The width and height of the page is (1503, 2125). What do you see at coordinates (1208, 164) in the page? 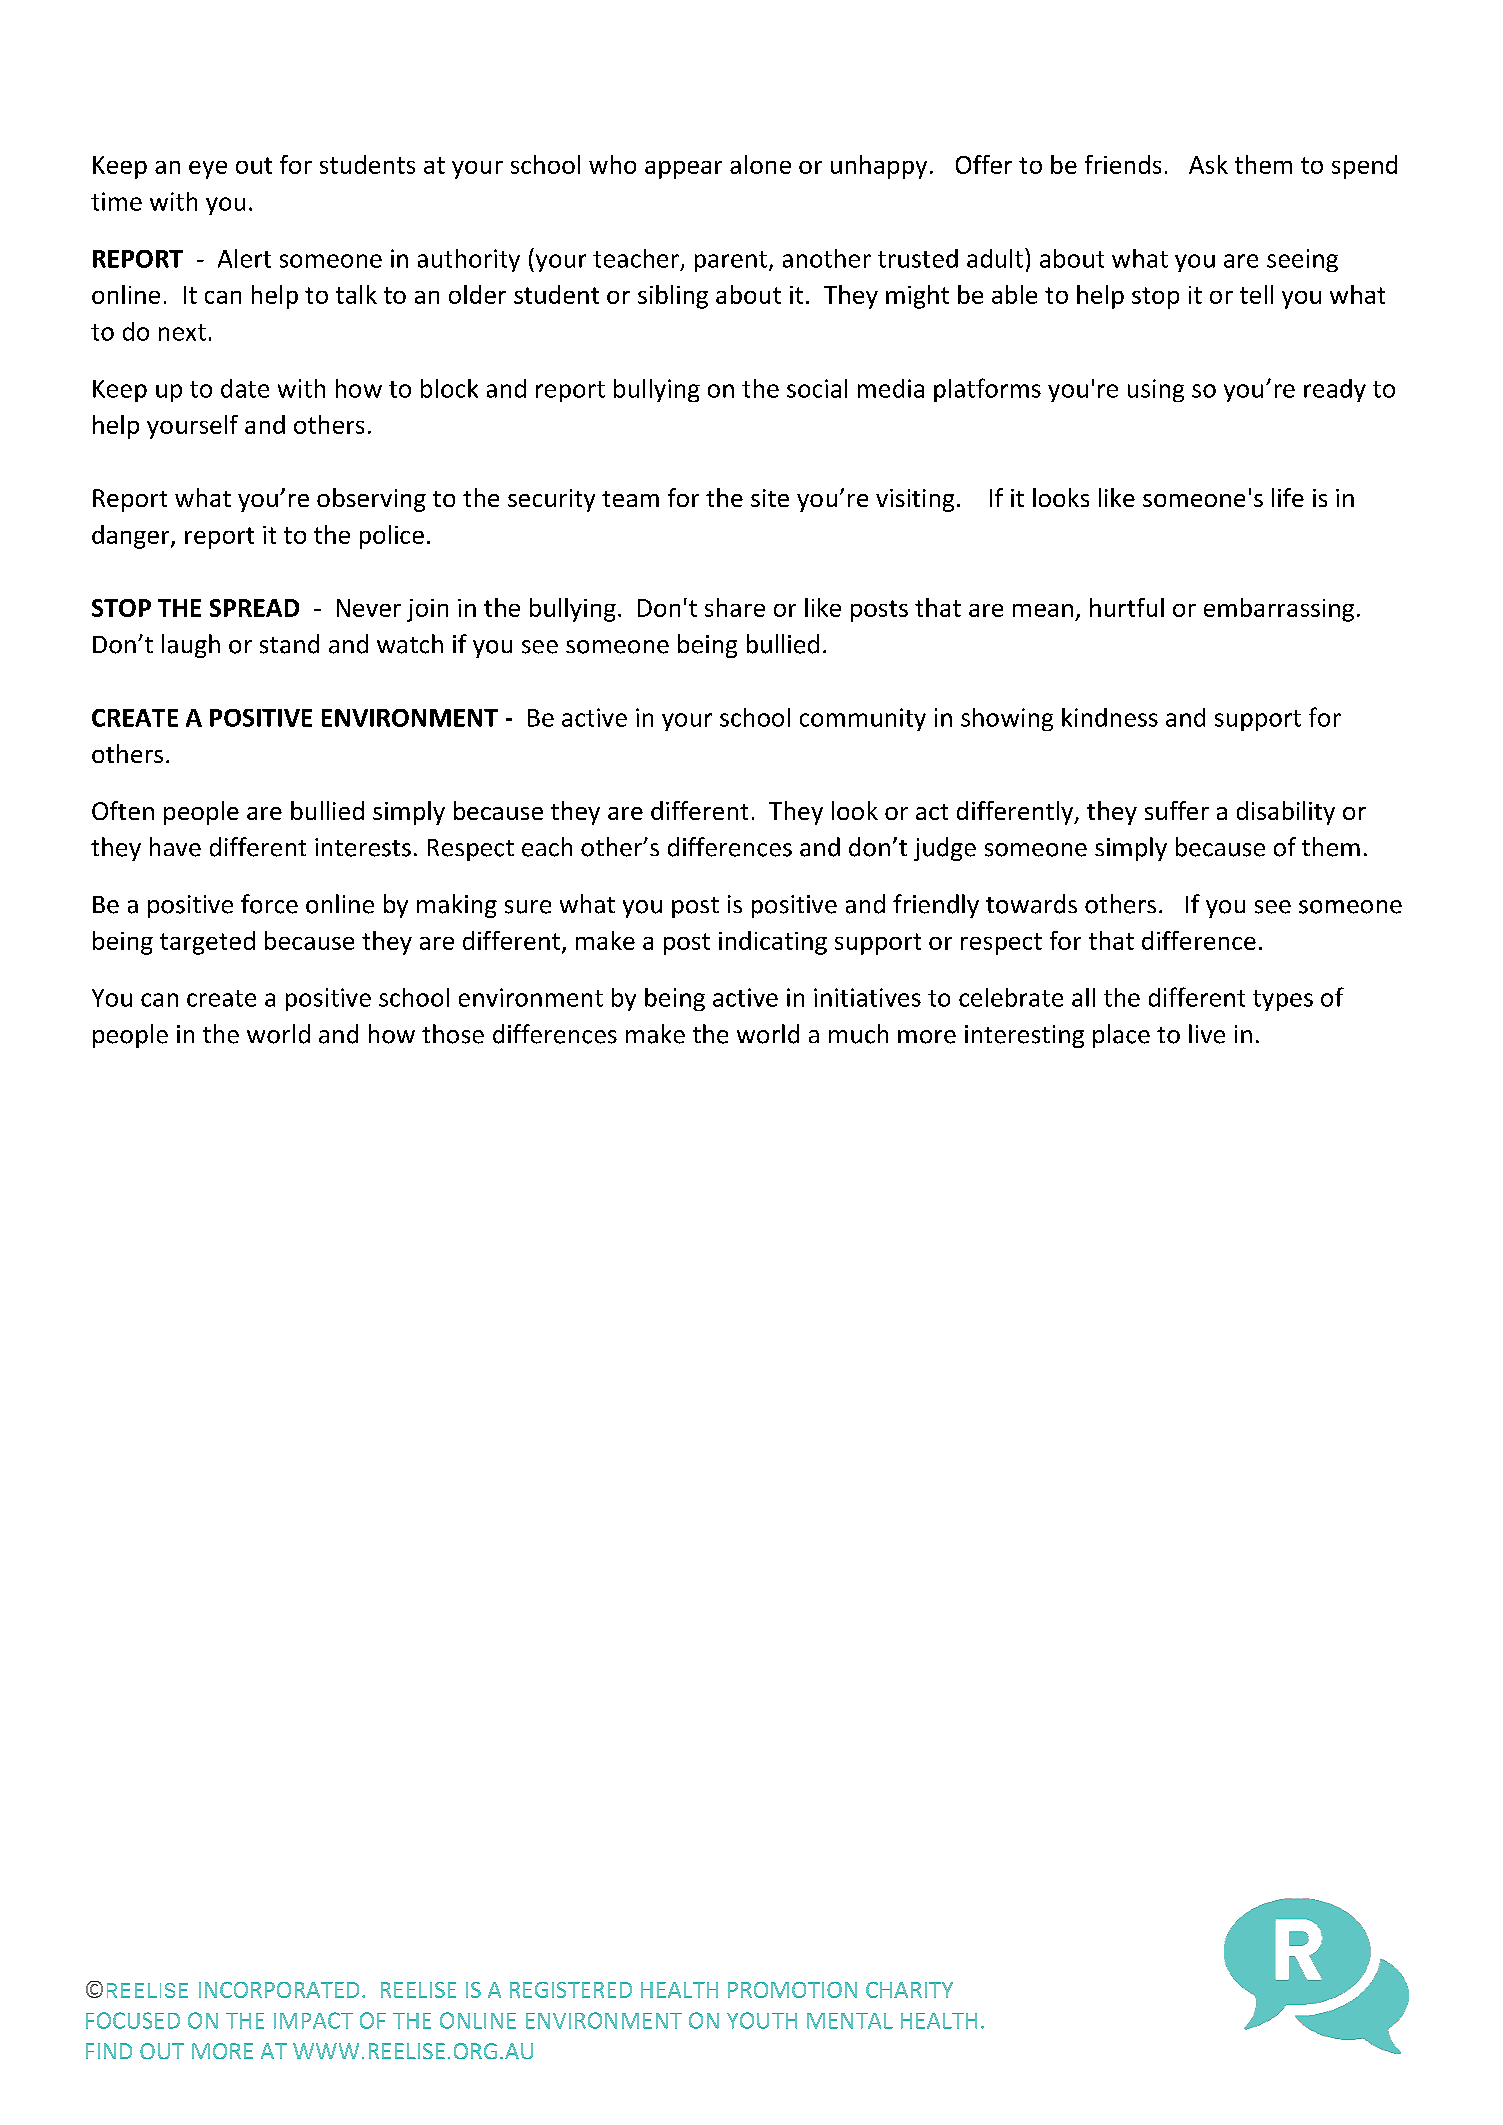
I see `Ask` at bounding box center [1208, 164].
